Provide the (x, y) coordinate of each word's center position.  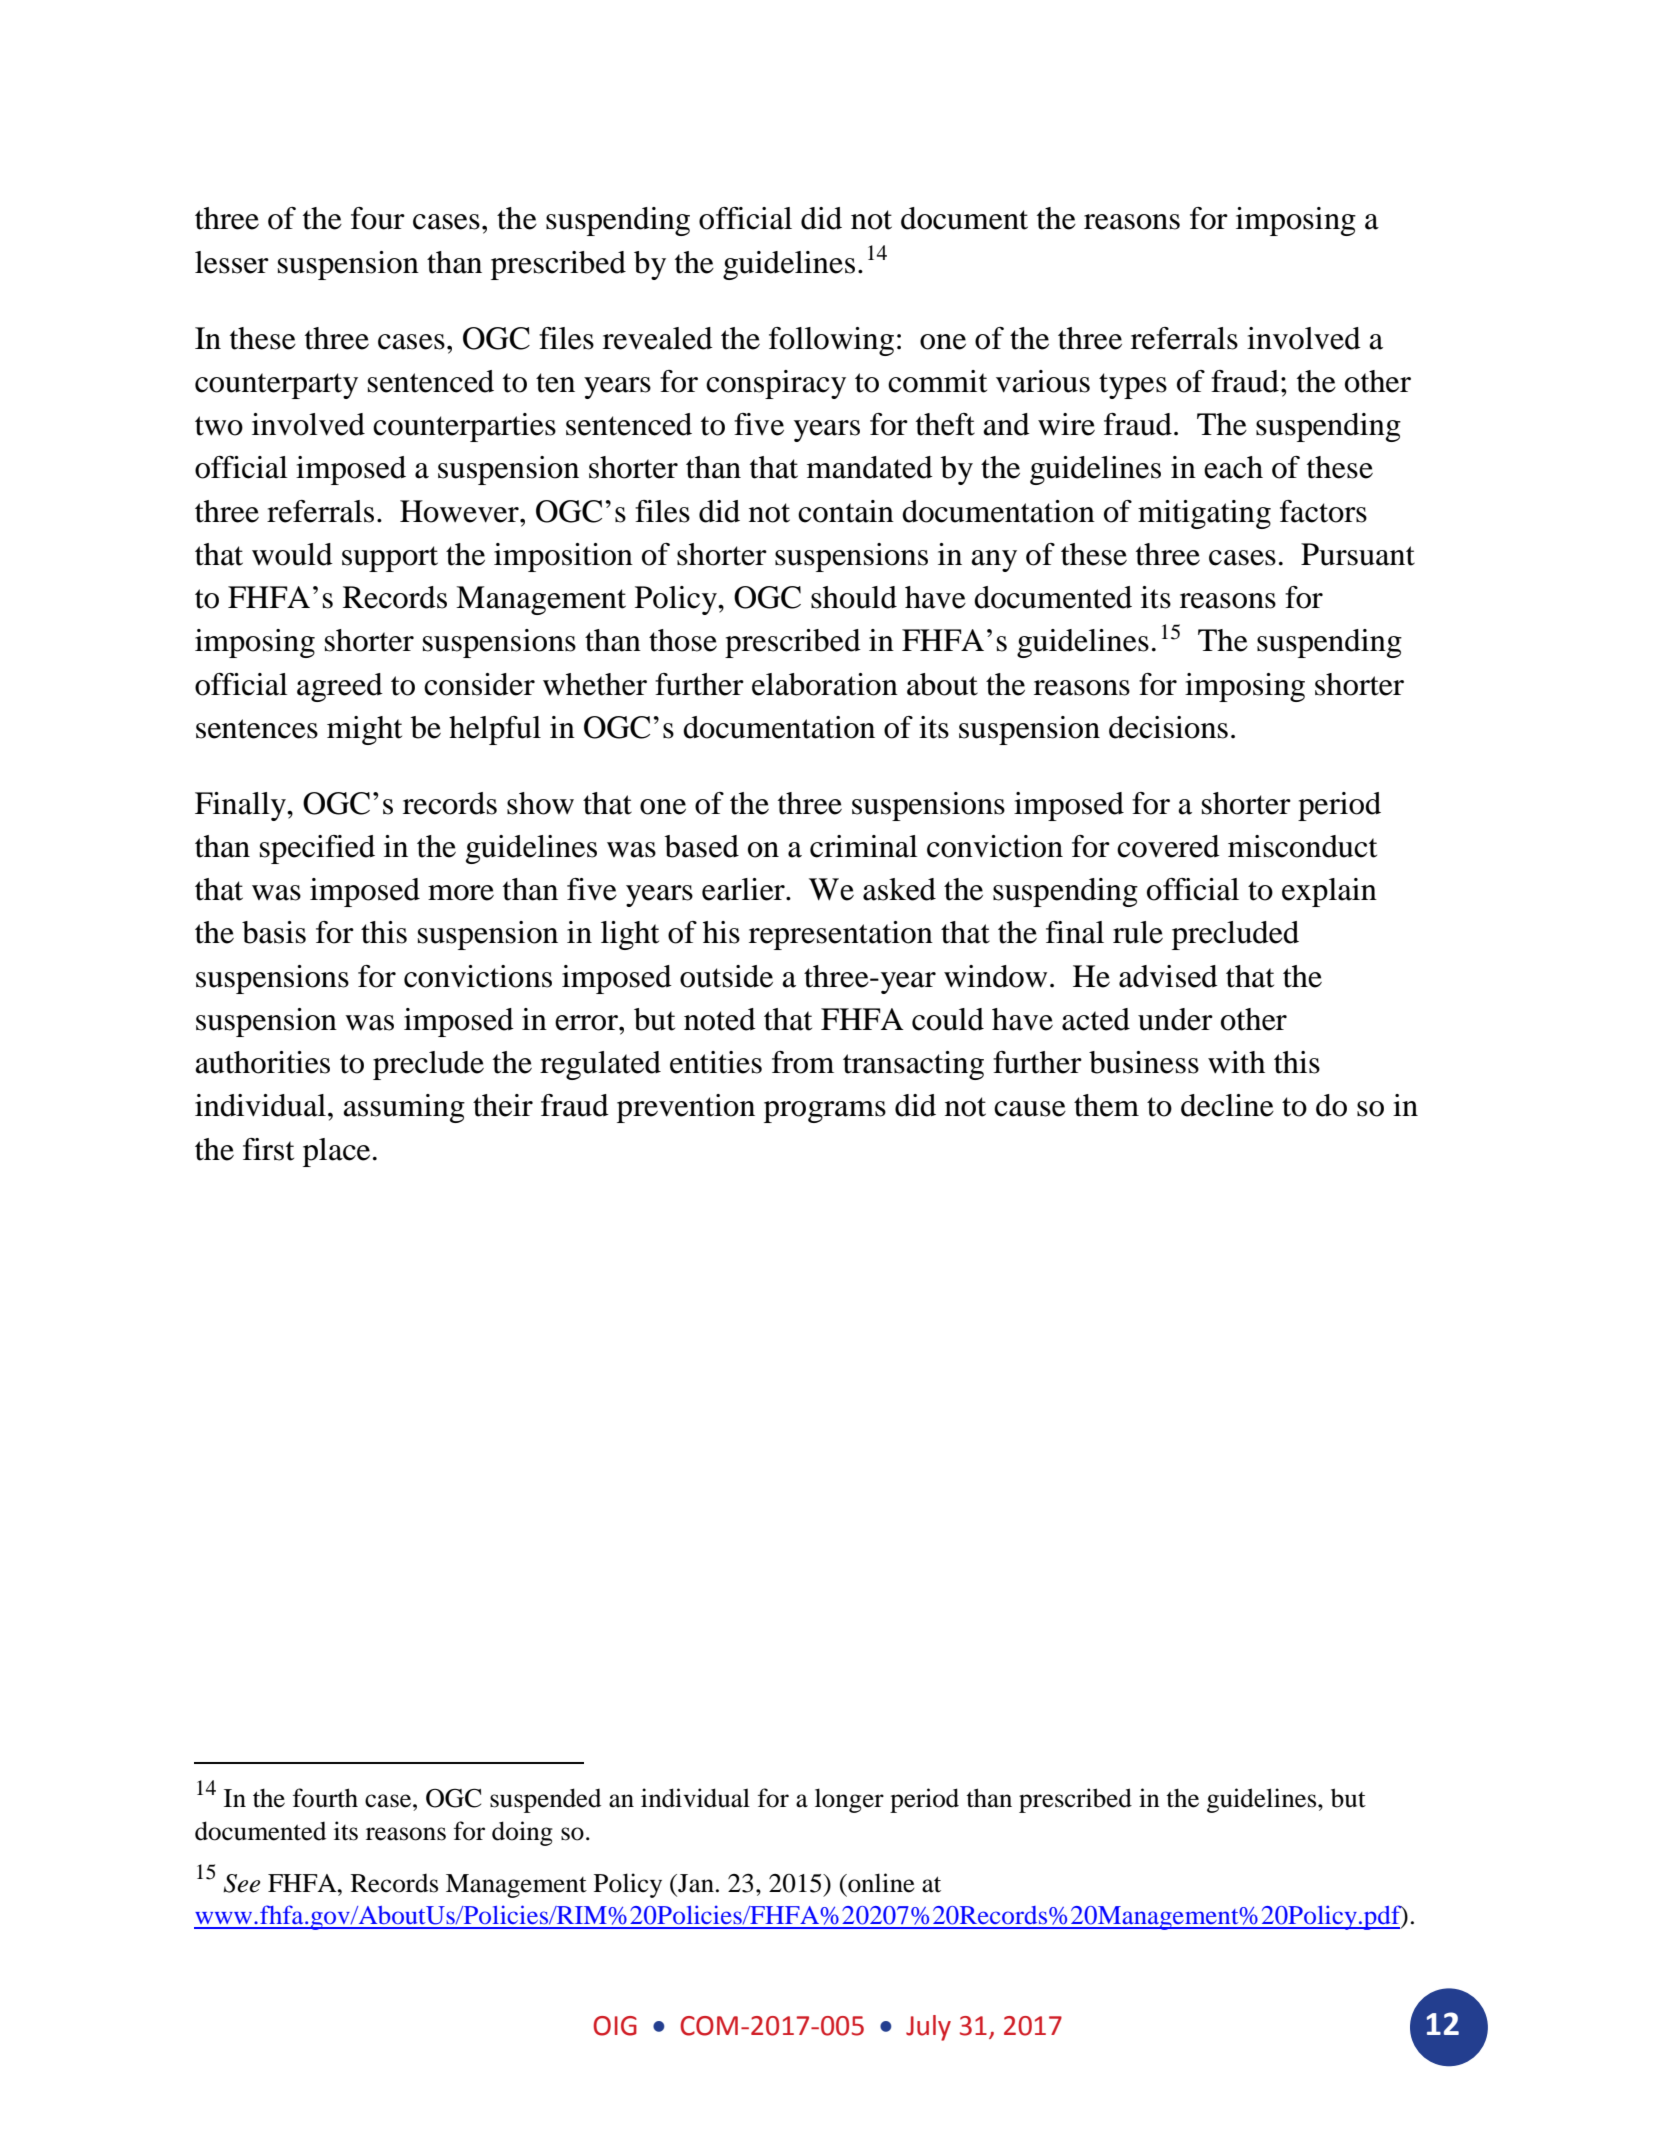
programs (825, 1112)
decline (1227, 1105)
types (1133, 386)
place (336, 1152)
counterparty (276, 386)
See (241, 1883)
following (831, 341)
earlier (744, 889)
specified (317, 849)
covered (1168, 846)
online (880, 1883)
